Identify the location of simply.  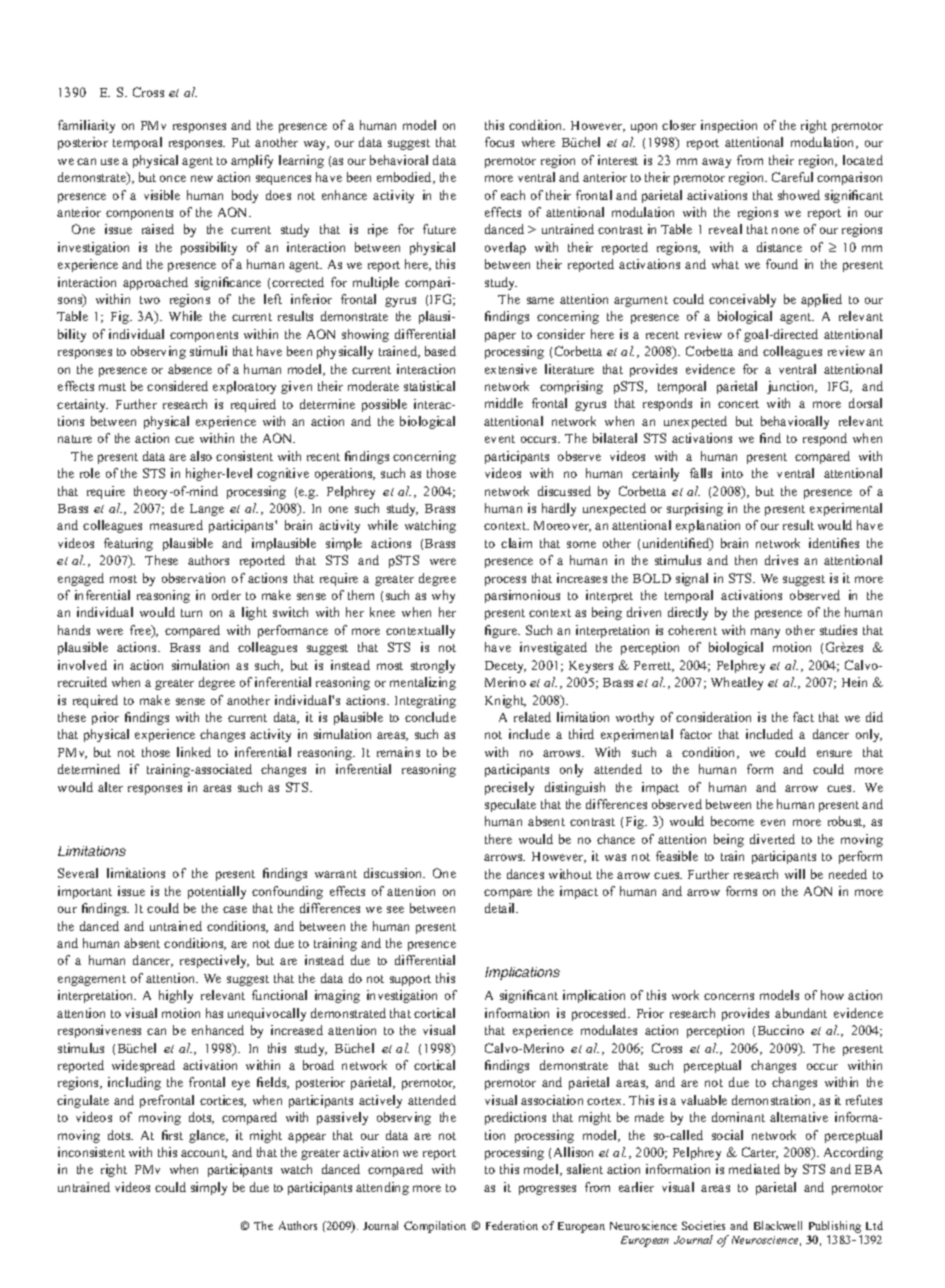
(209, 1188).
